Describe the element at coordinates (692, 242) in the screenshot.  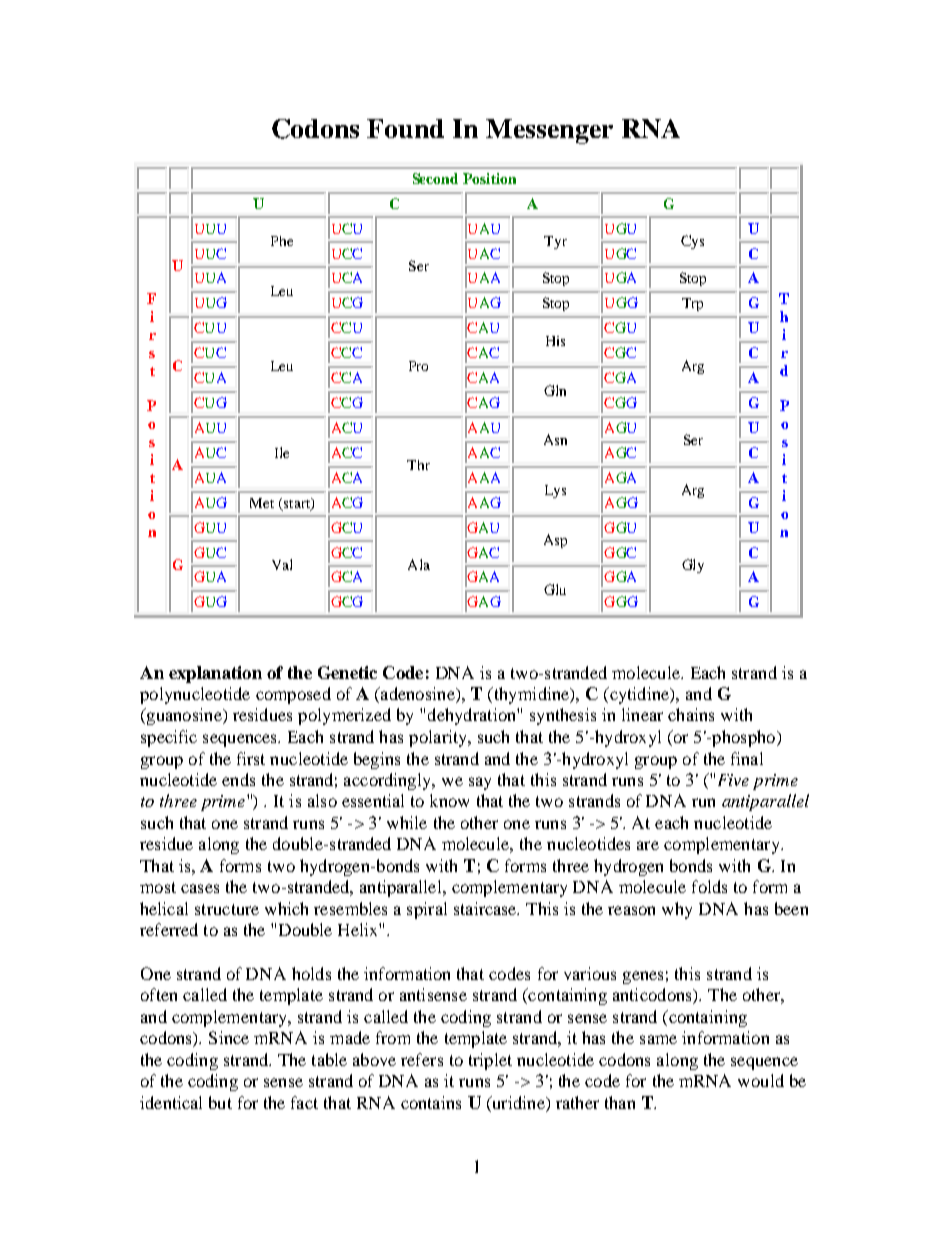
I see `Cys` at that location.
